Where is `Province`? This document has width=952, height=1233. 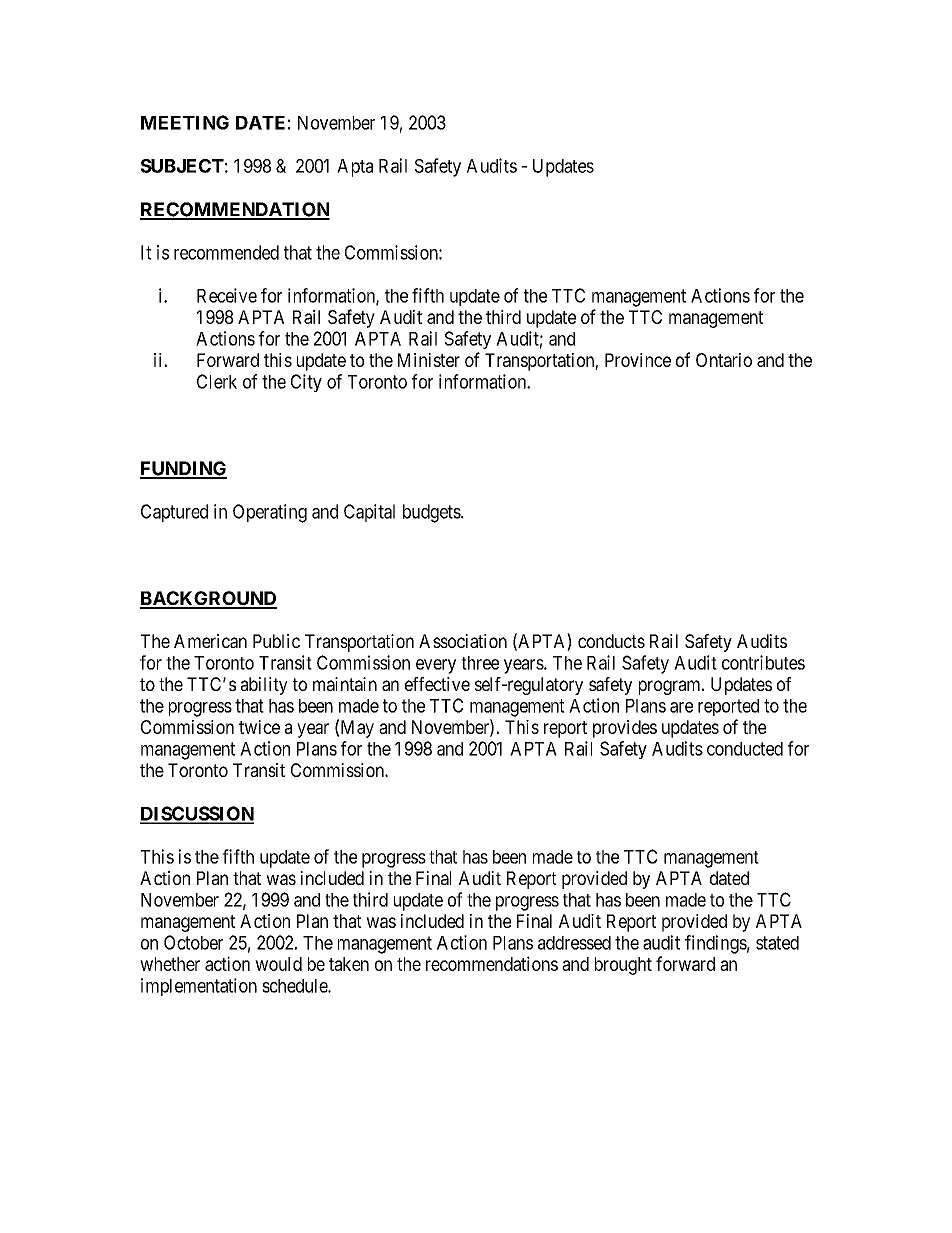
Province is located at coordinates (638, 360).
